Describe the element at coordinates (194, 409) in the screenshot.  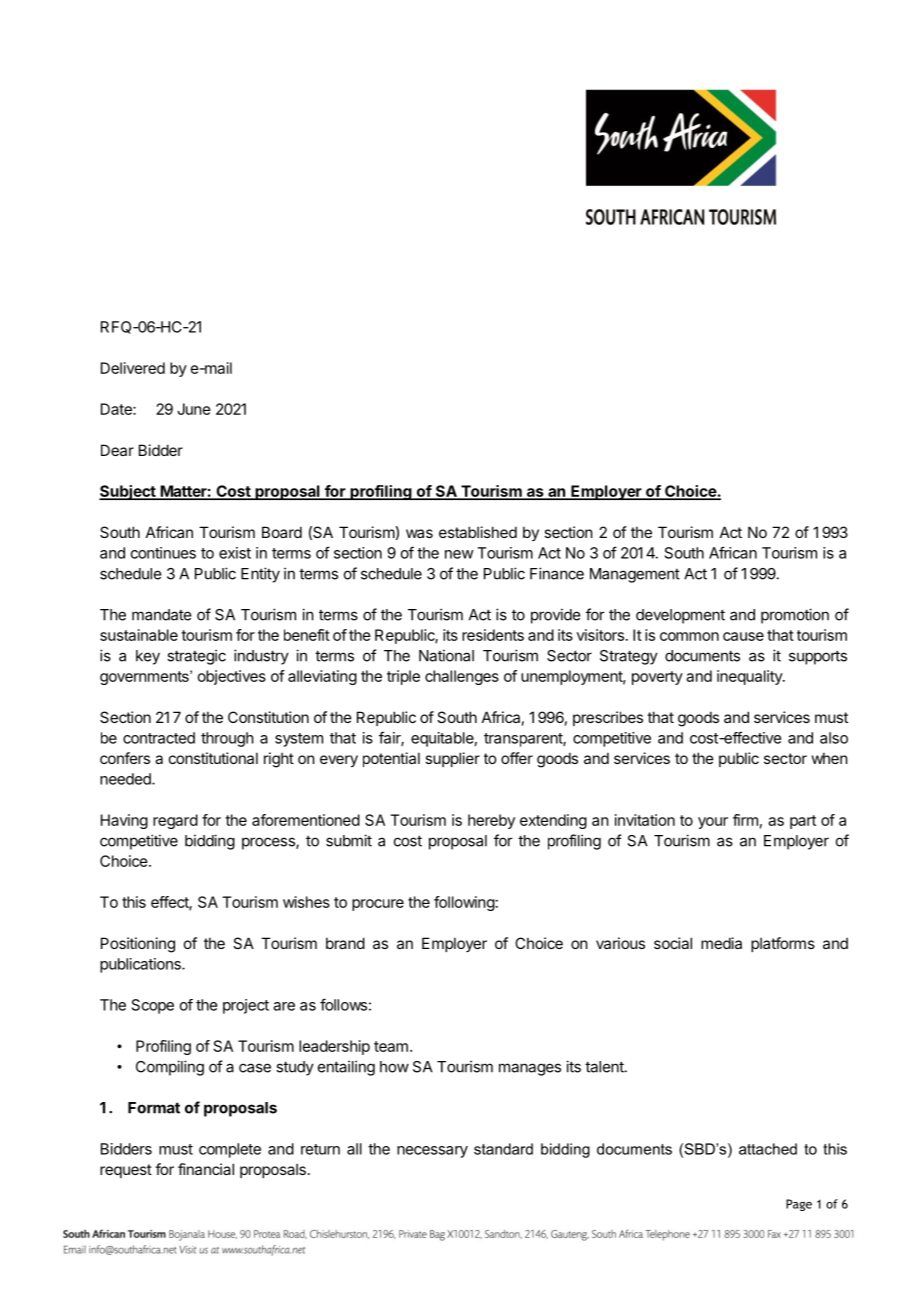
I see `June` at that location.
